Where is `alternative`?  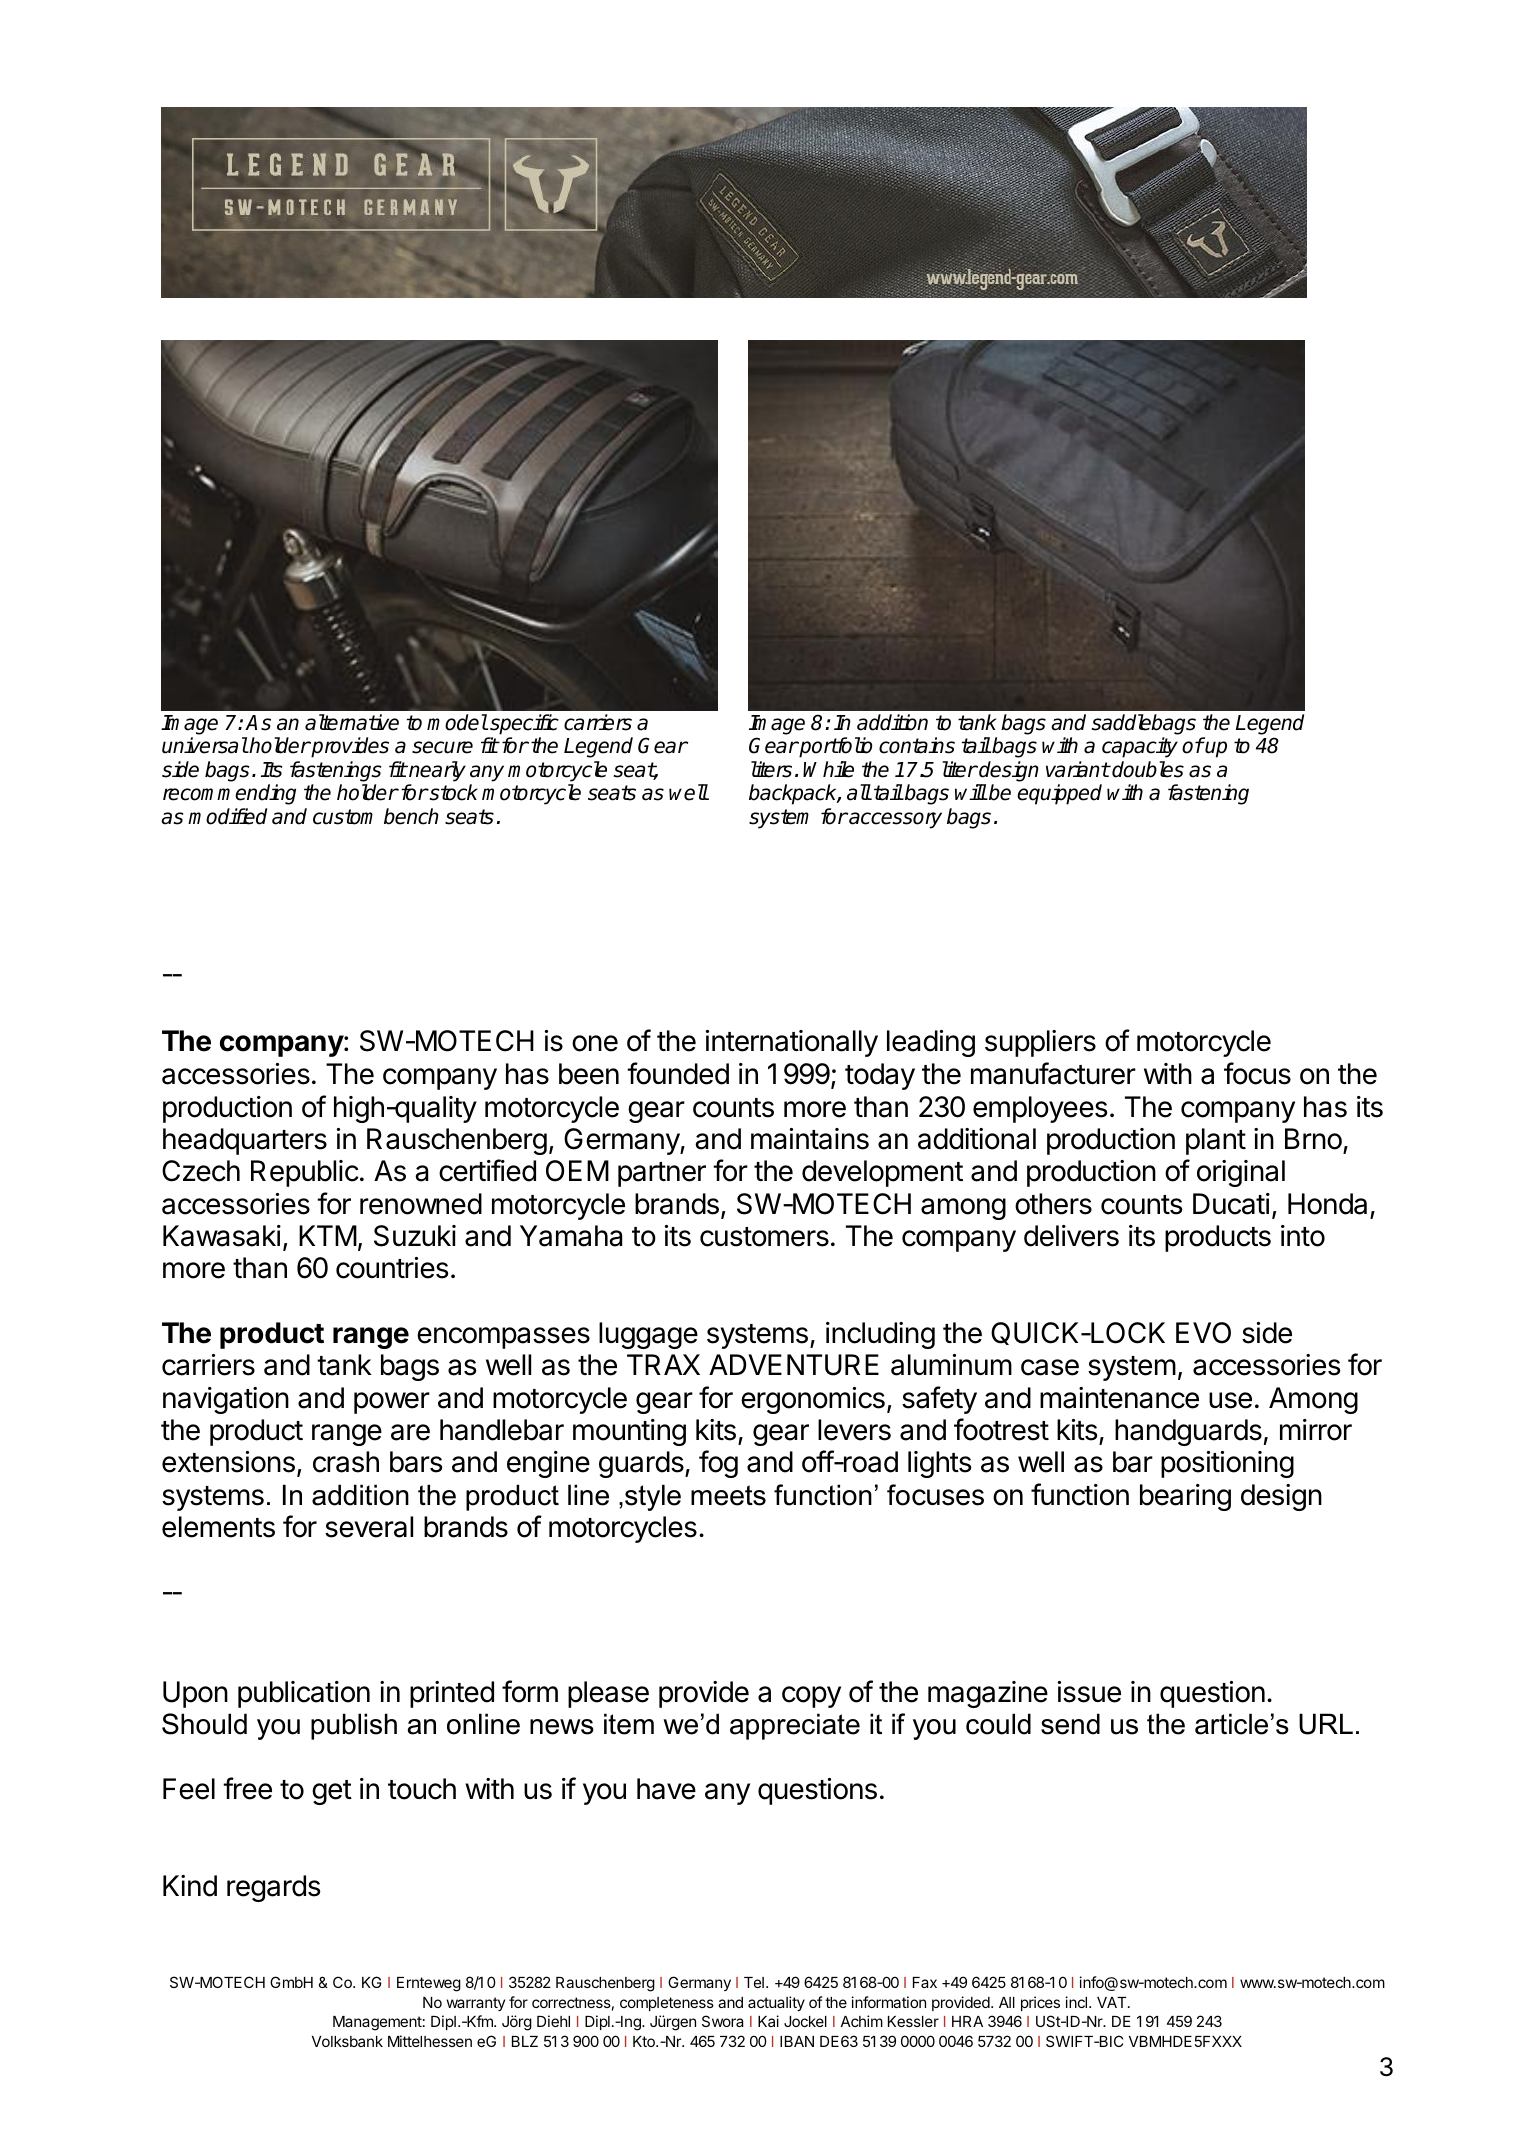 alternative is located at coordinates (352, 722).
